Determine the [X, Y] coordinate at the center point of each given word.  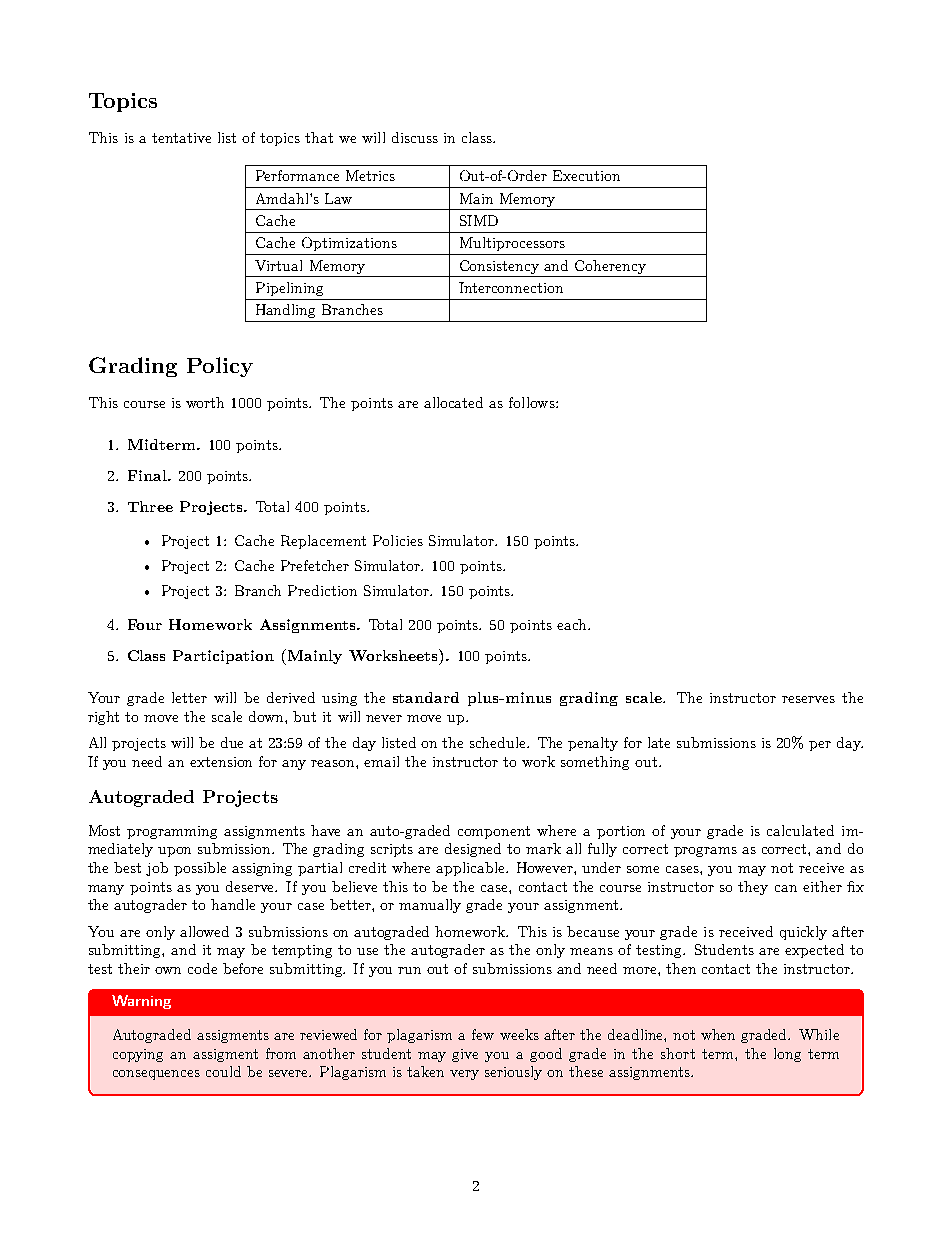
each [573, 624]
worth [205, 402]
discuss [415, 137]
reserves [808, 699]
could [223, 1071]
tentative [181, 138]
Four [145, 624]
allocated [453, 402]
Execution [586, 175]
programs [705, 852]
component [494, 832]
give [465, 1055]
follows [533, 402]
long [787, 1055]
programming [172, 832]
